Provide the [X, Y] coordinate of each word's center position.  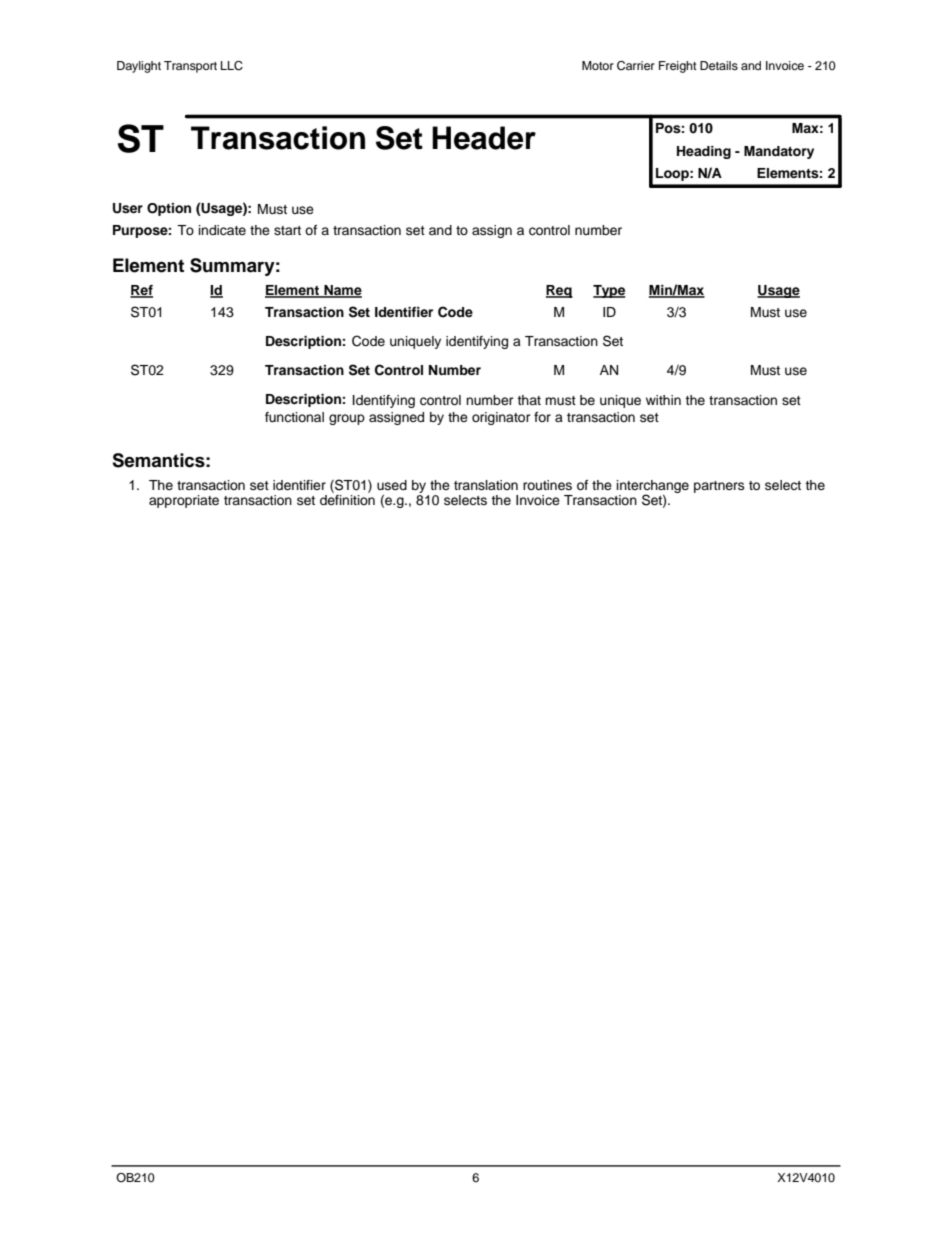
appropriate [184, 501]
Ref [141, 291]
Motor [598, 65]
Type [609, 291]
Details [719, 65]
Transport [190, 67]
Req [559, 291]
